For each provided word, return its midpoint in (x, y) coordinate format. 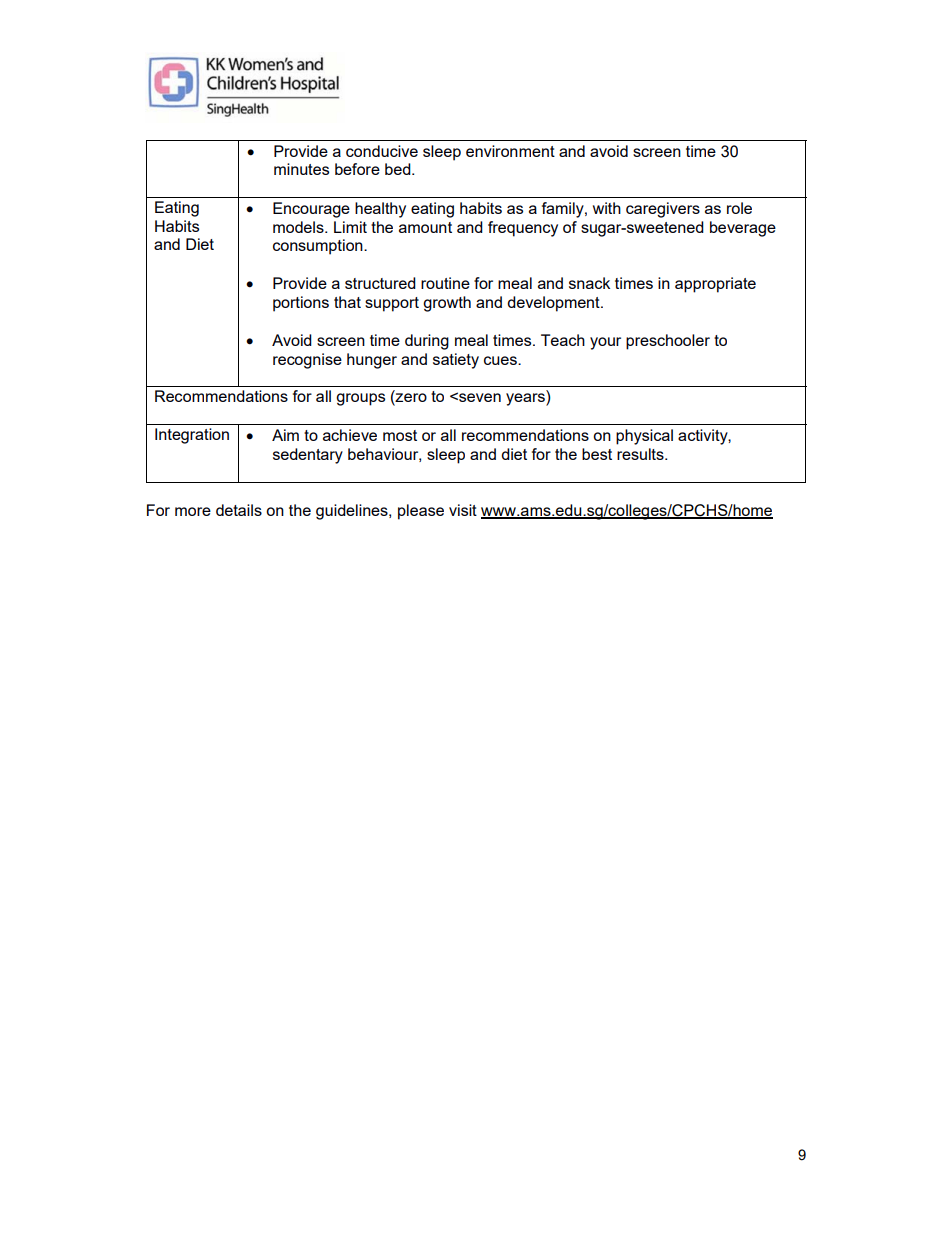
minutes (301, 169)
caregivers (663, 210)
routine (445, 283)
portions (301, 304)
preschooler (668, 342)
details (239, 510)
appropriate (715, 285)
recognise (307, 361)
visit (463, 510)
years (526, 399)
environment (510, 151)
